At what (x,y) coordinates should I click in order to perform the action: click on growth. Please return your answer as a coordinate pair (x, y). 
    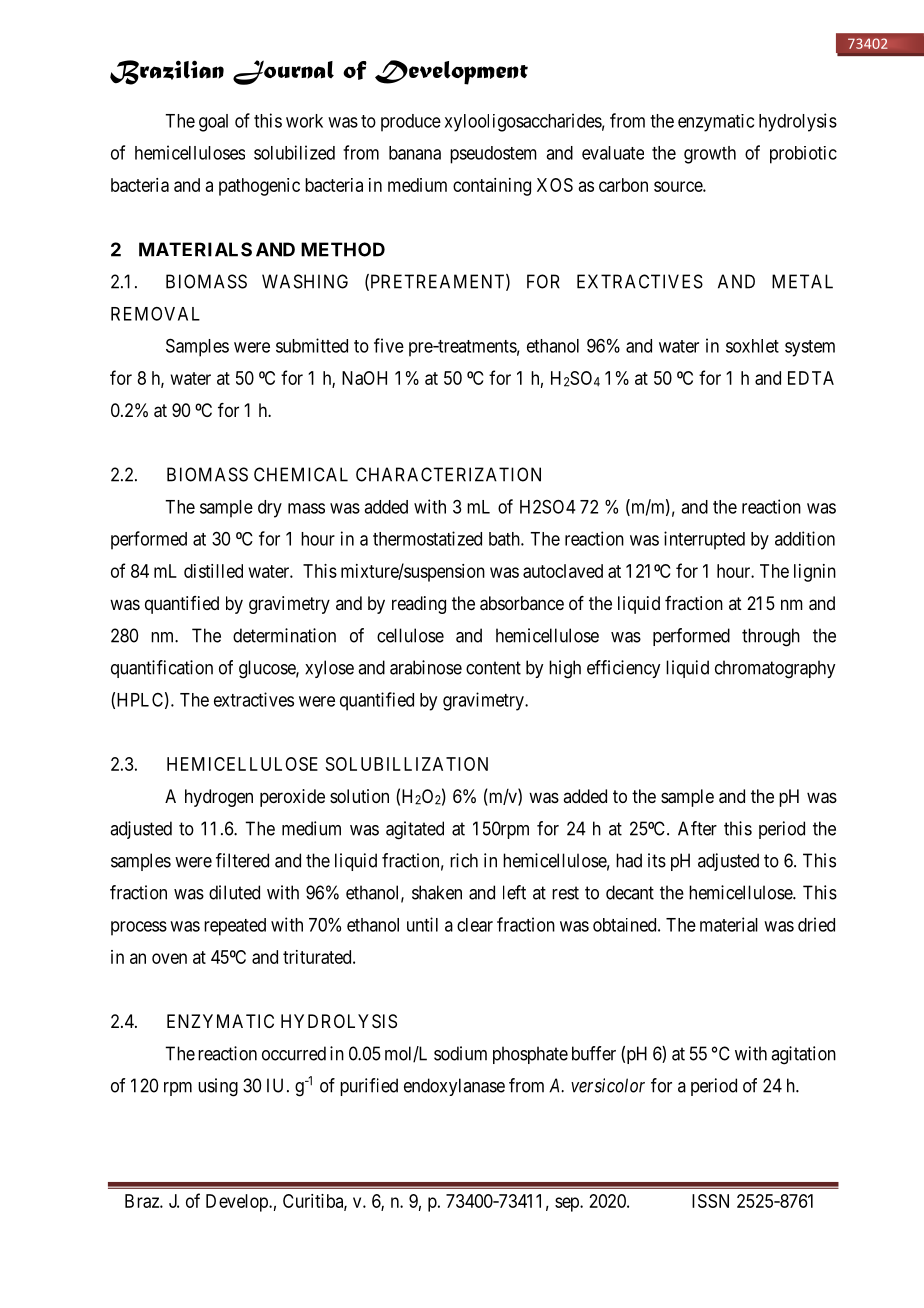
    Looking at the image, I should click on (710, 155).
